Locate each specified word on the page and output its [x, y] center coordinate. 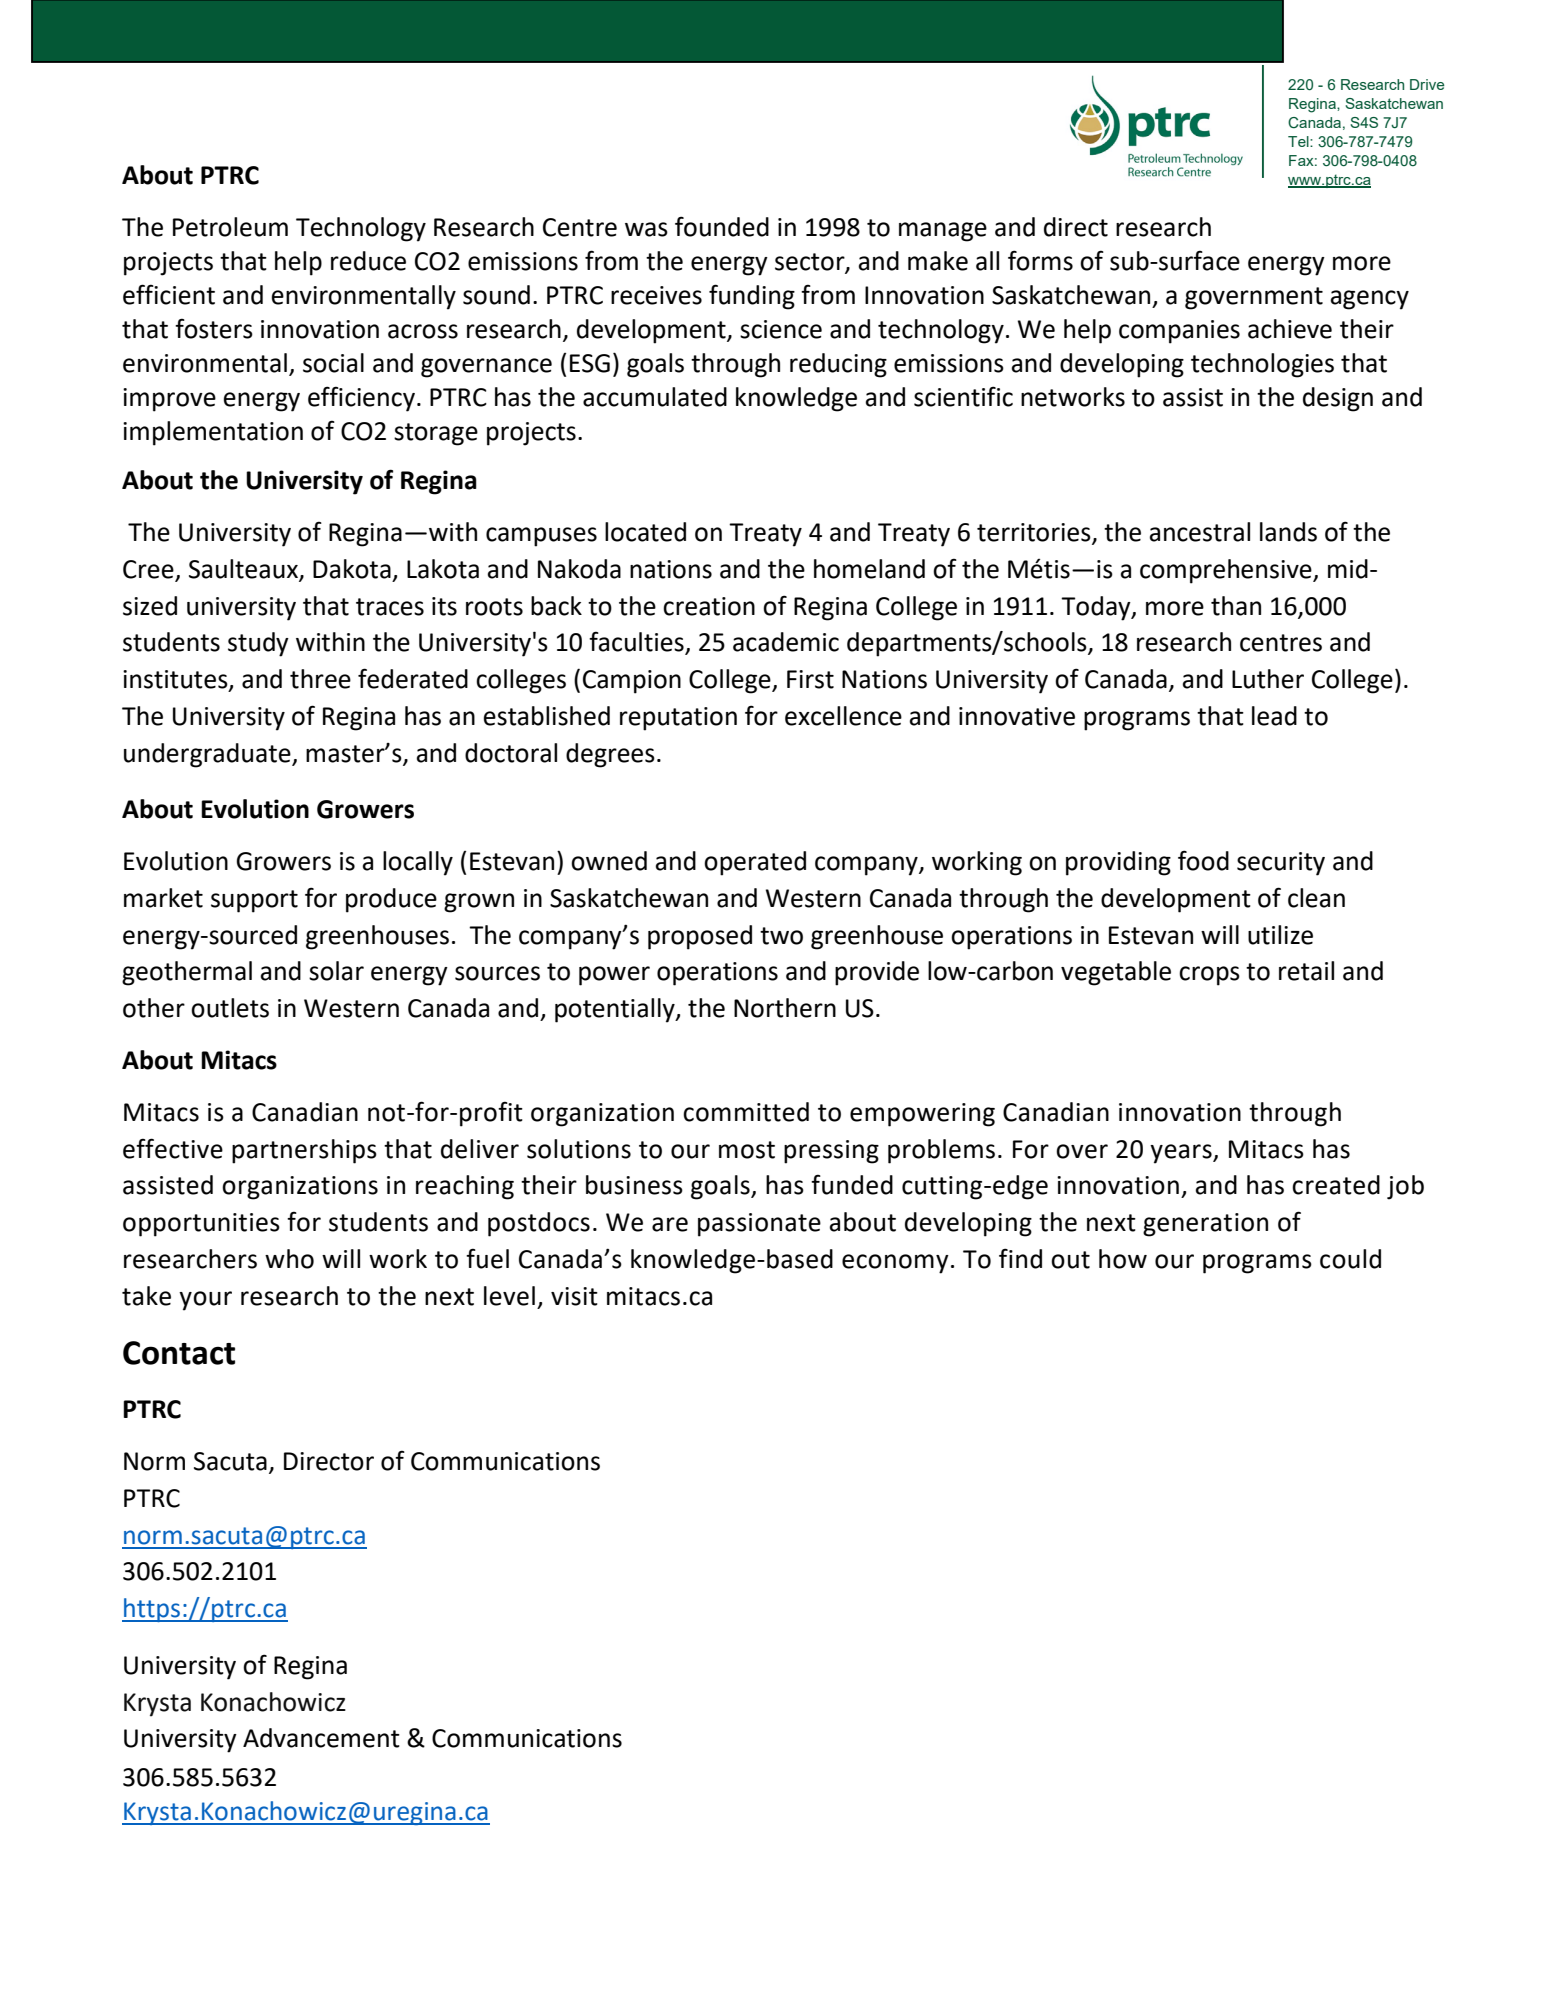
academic [786, 642]
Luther [1268, 679]
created [1336, 1185]
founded [722, 226]
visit [574, 1296]
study [258, 644]
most [747, 1150]
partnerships [304, 1151]
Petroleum [230, 227]
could [1350, 1259]
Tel [1299, 141]
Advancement [321, 1738]
